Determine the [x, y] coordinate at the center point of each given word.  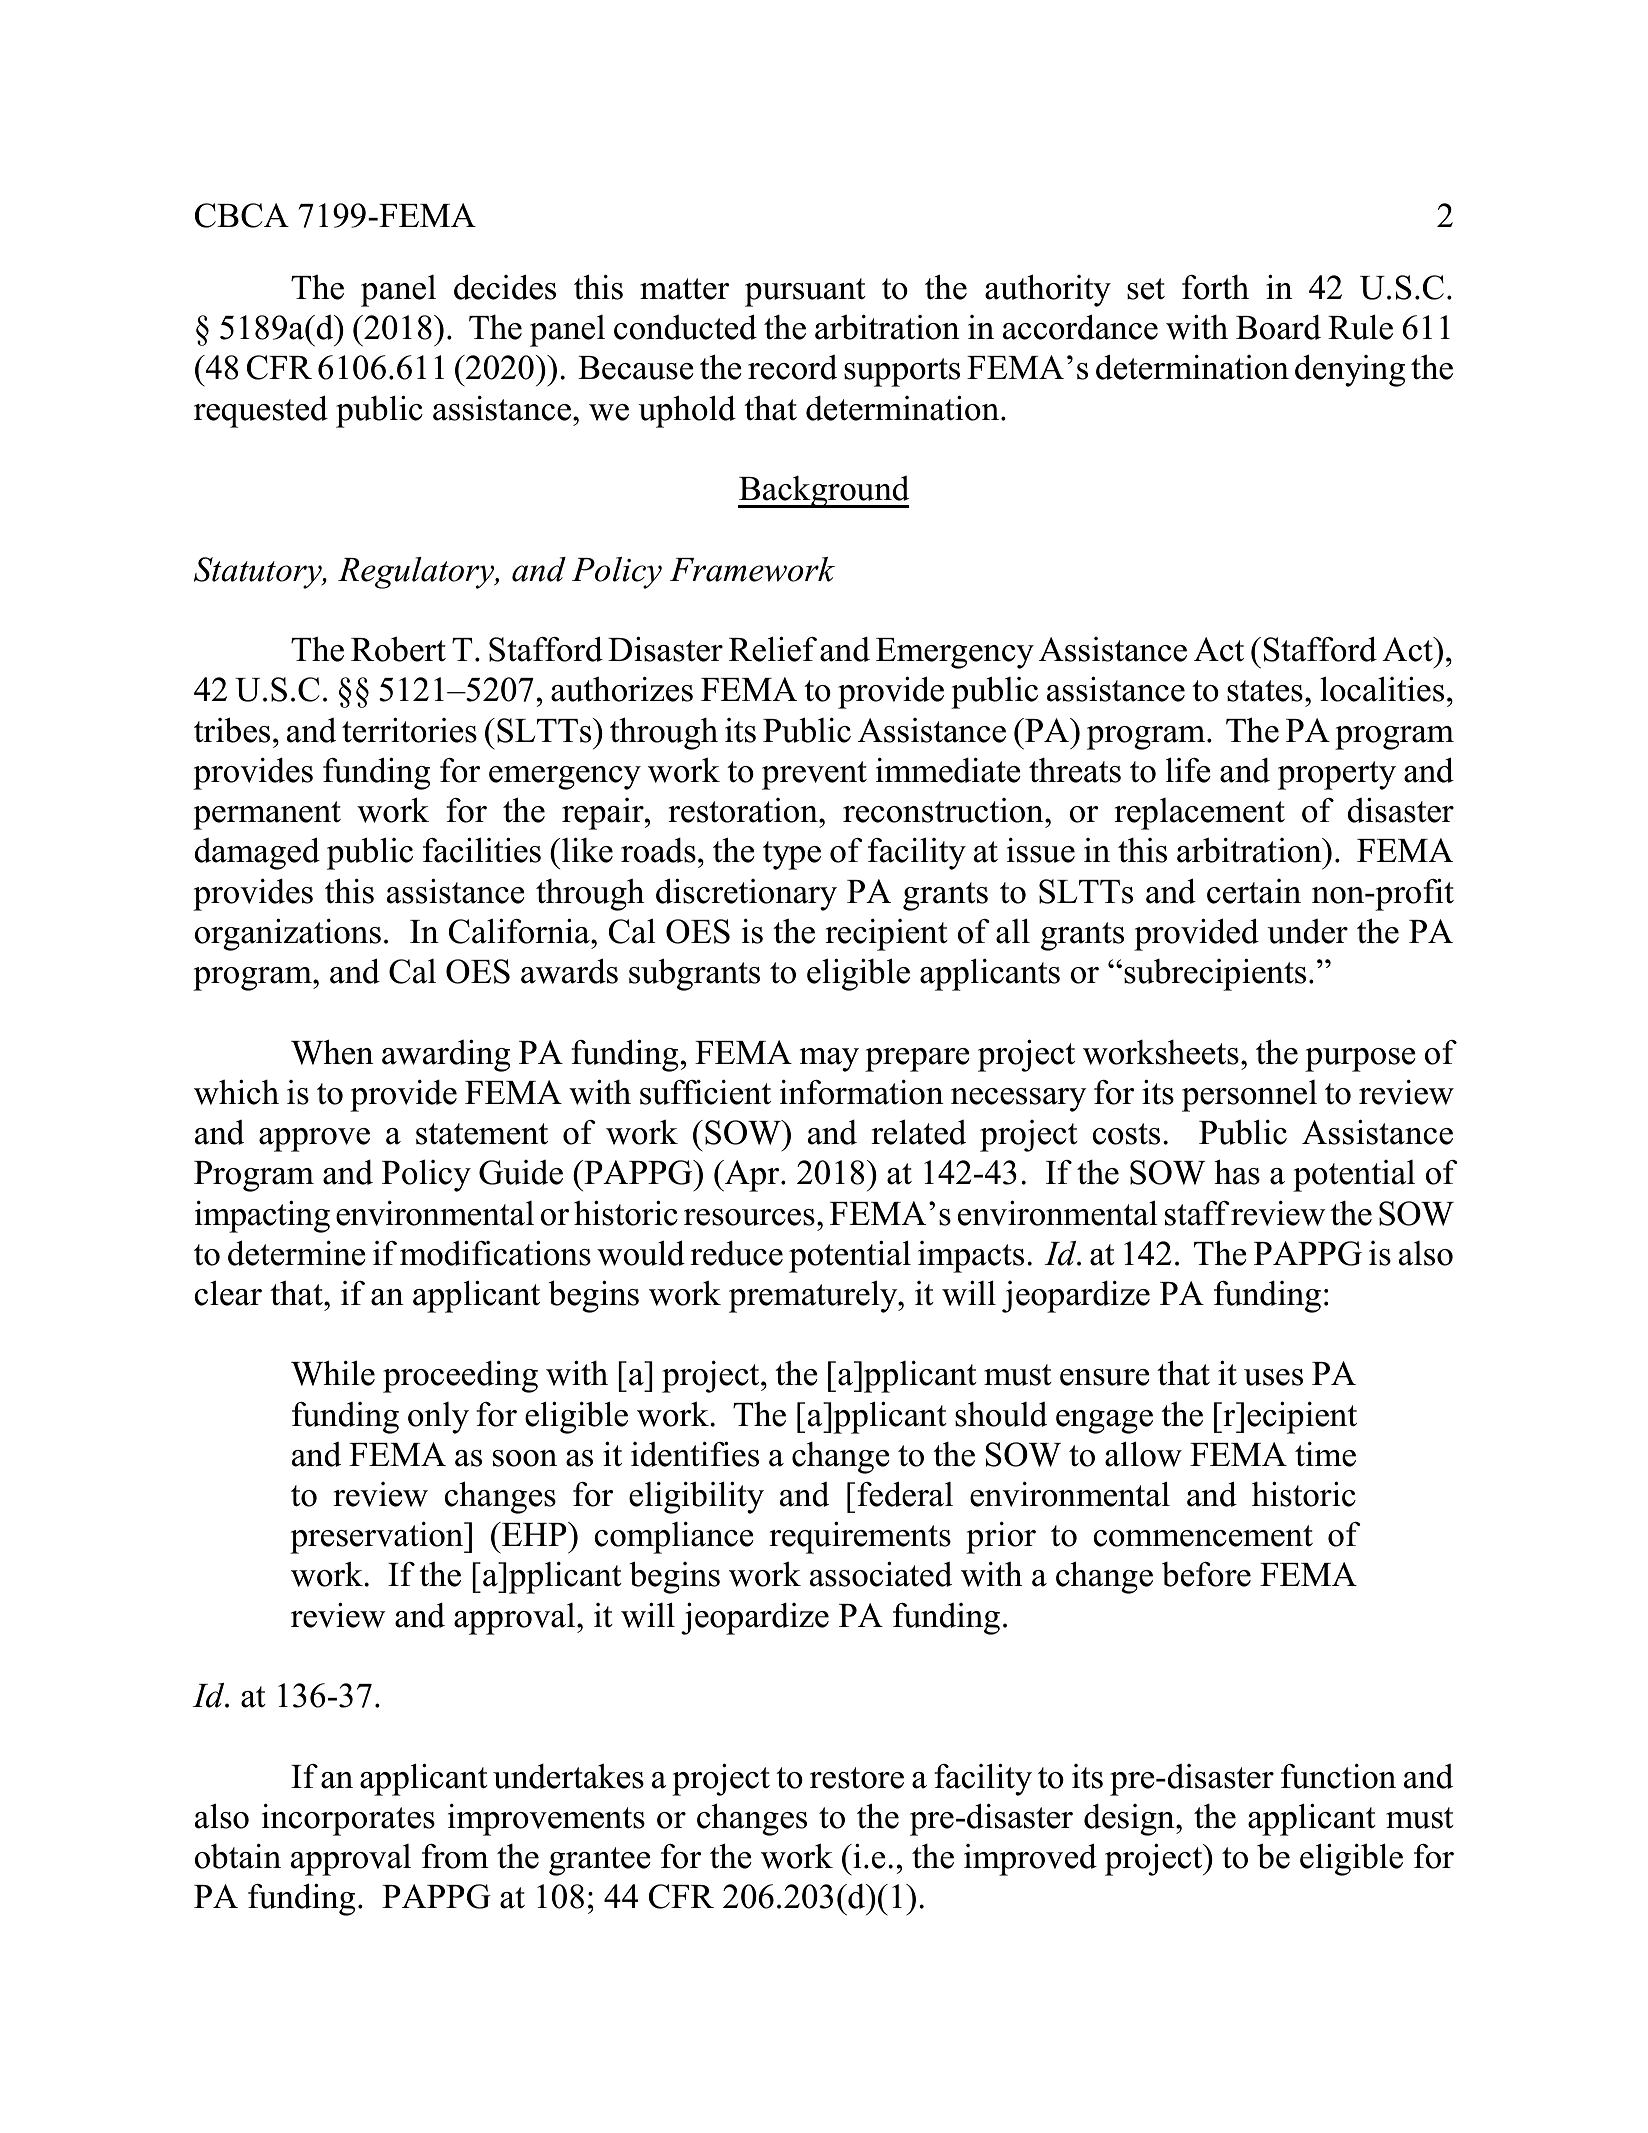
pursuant [805, 292]
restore [857, 1778]
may [829, 1060]
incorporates [348, 1820]
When [332, 1052]
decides [505, 287]
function [1338, 1776]
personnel [1249, 1096]
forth [1215, 287]
